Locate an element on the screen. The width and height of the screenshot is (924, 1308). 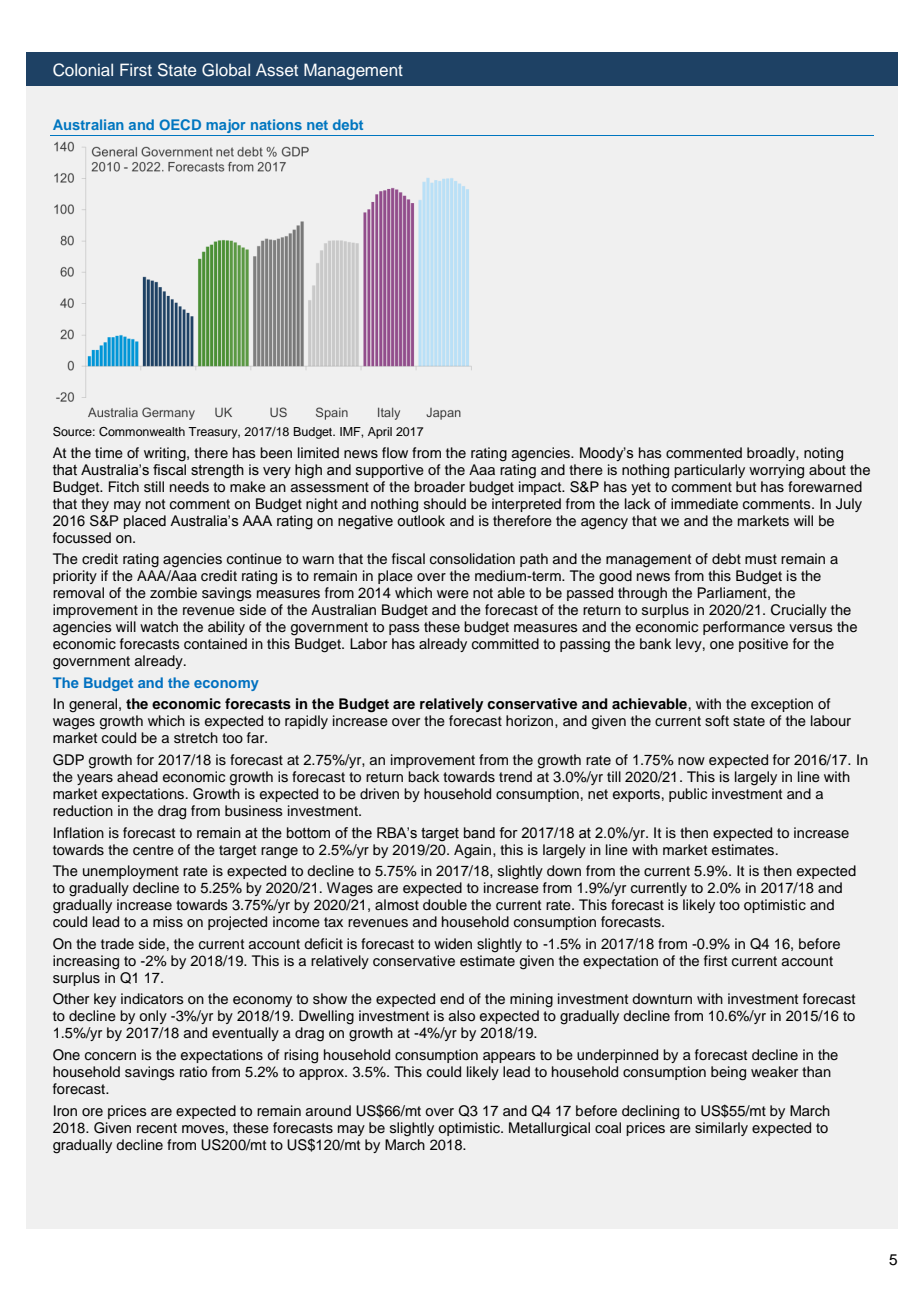
public is located at coordinates (688, 795).
